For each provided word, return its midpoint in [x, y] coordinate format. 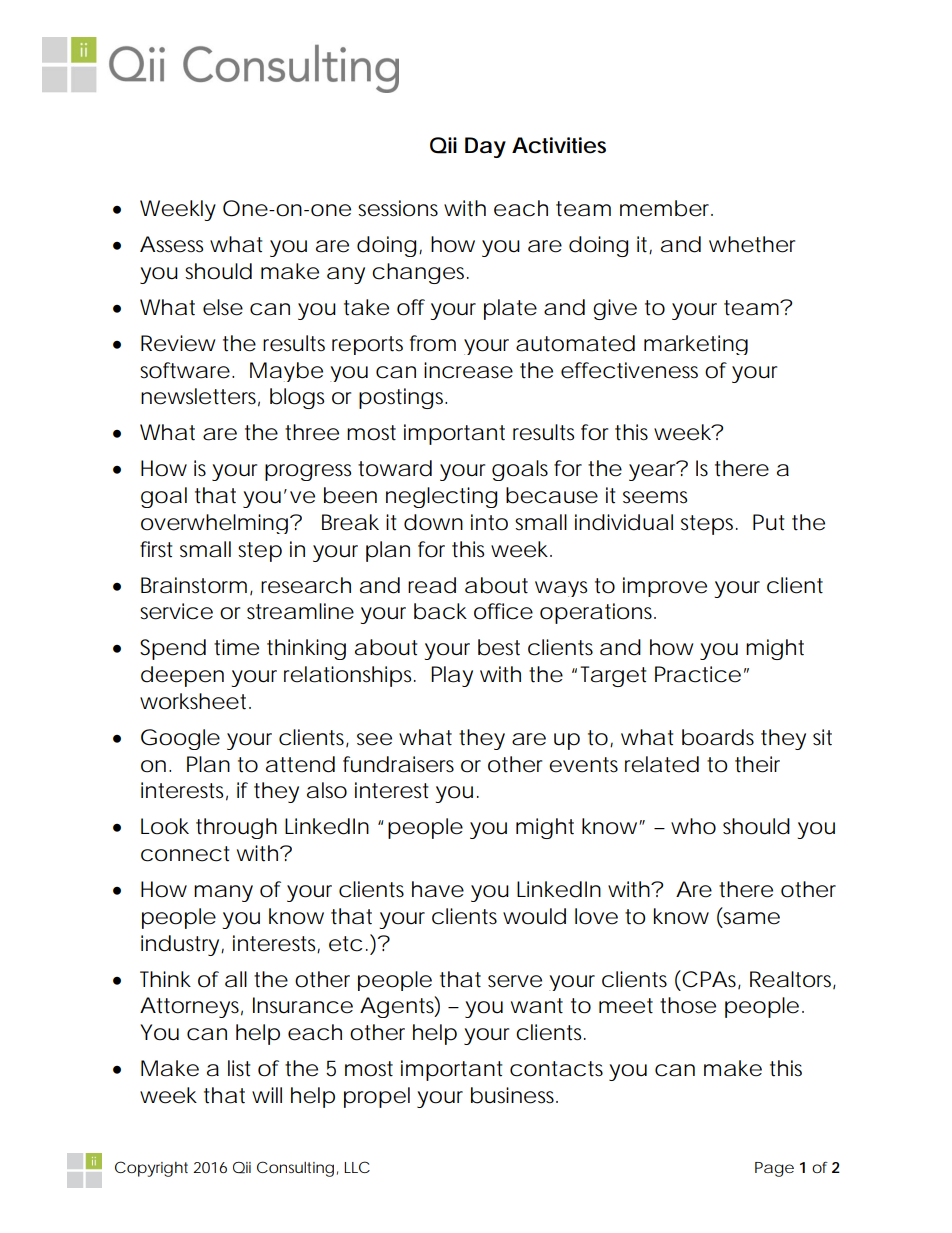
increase [468, 370]
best [499, 647]
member [666, 208]
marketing [696, 345]
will [267, 1095]
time [236, 647]
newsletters [200, 397]
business [514, 1095]
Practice [698, 674]
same [751, 918]
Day [485, 147]
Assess [172, 244]
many [223, 893]
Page [774, 1169]
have [438, 889]
